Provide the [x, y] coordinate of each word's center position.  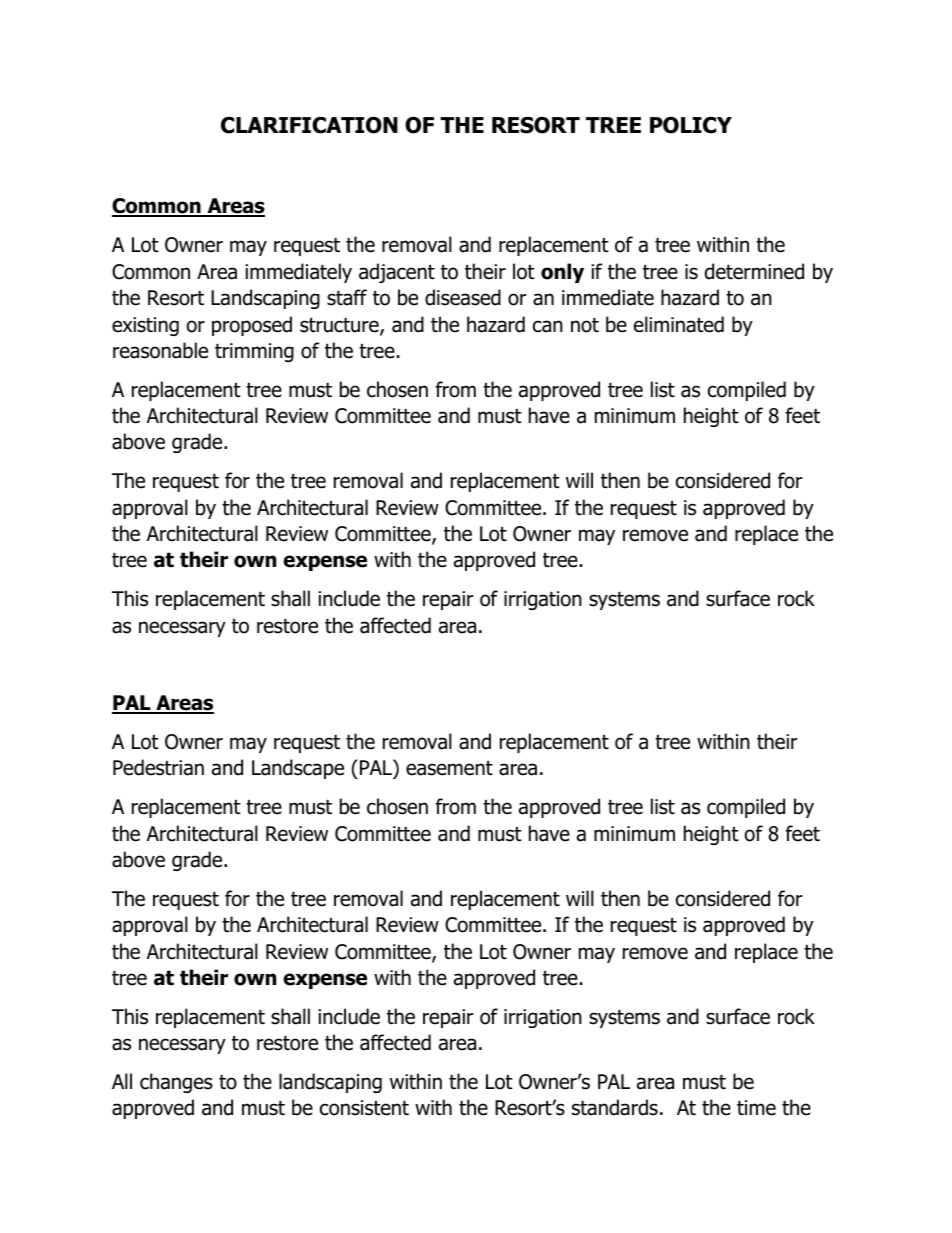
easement [449, 768]
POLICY [691, 125]
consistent [364, 1108]
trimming [254, 352]
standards [615, 1107]
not [585, 325]
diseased [463, 297]
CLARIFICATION [309, 125]
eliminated [679, 324]
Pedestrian [158, 767]
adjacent [397, 273]
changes [176, 1083]
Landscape [298, 769]
